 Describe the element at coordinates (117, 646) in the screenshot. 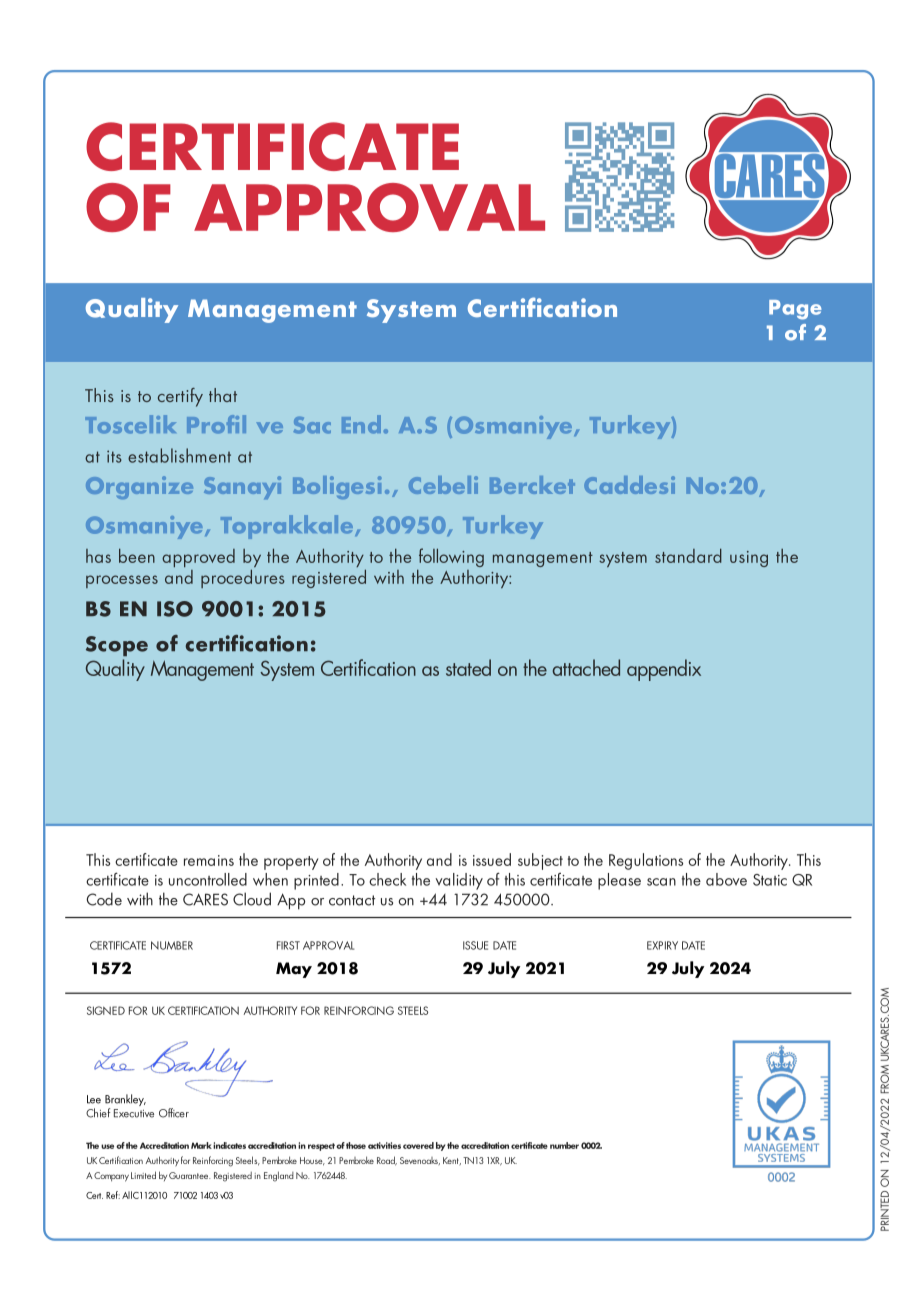

I see `Scope` at that location.
